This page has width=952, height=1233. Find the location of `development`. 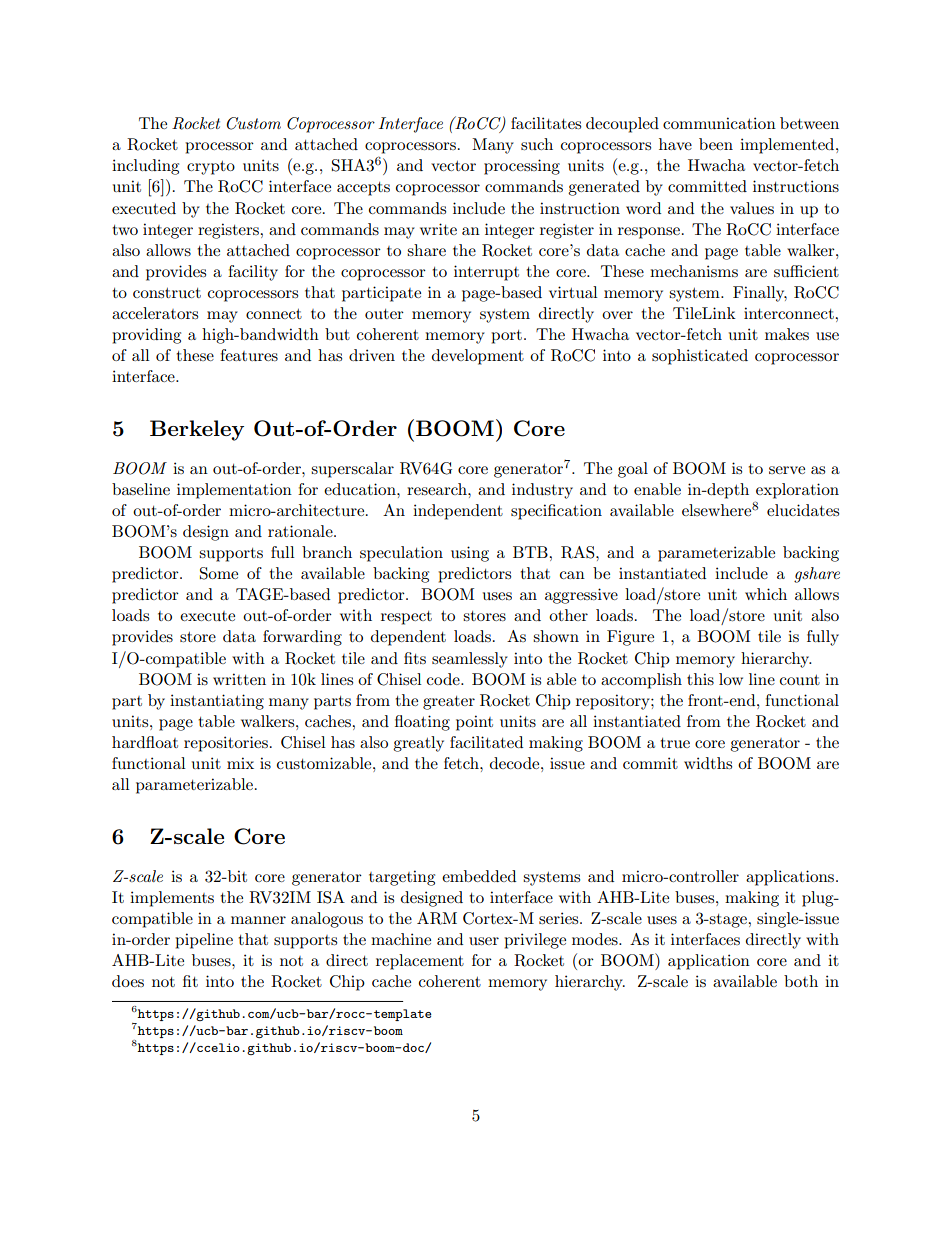

development is located at coordinates (478, 357).
